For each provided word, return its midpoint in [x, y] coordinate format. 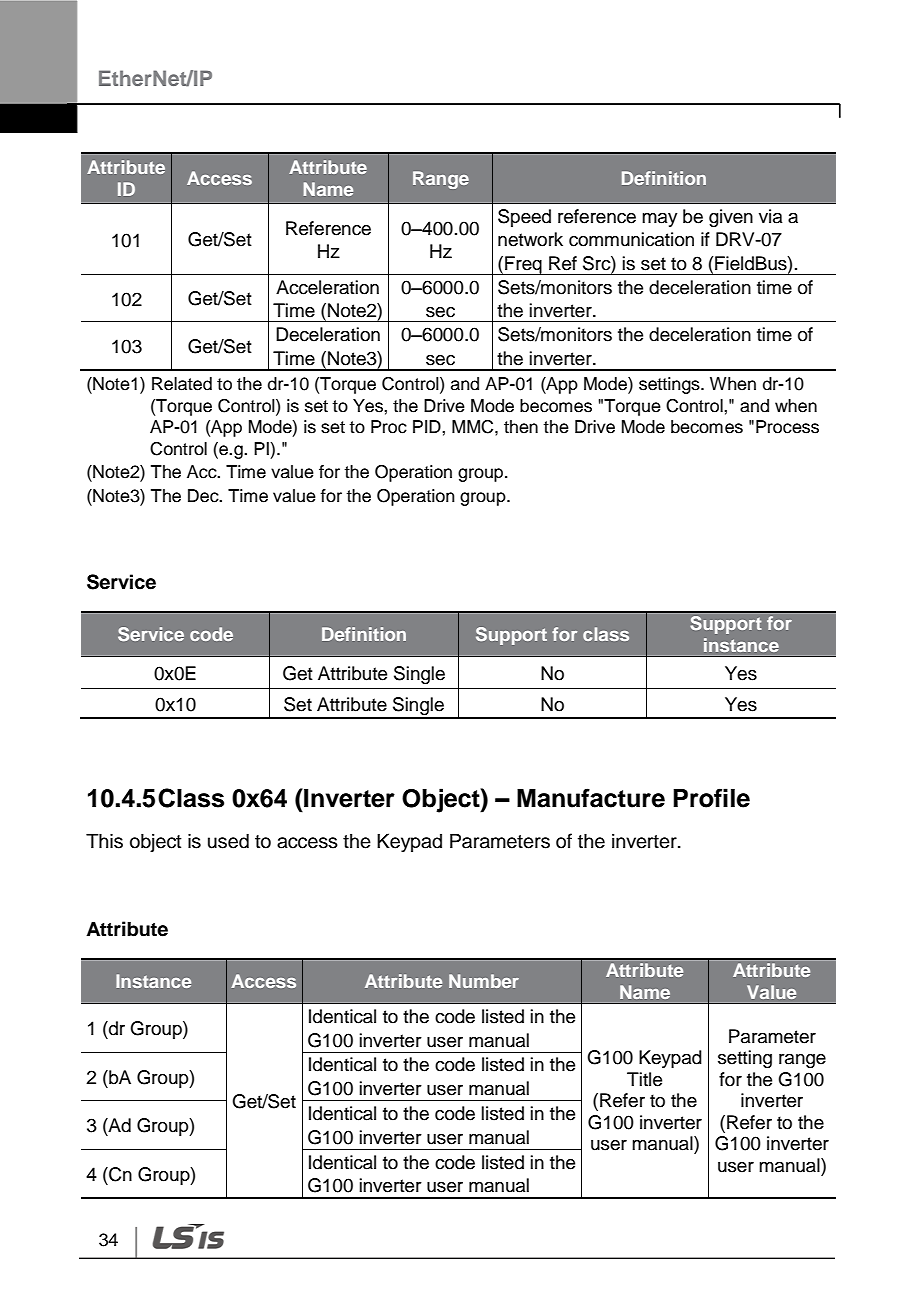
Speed [524, 218]
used [228, 841]
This [104, 841]
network [530, 239]
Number [484, 981]
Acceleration [327, 287]
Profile [711, 798]
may [659, 220]
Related [182, 384]
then [521, 427]
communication [631, 239]
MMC [474, 427]
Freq [523, 265]
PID [428, 426]
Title [644, 1079]
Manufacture [591, 798]
